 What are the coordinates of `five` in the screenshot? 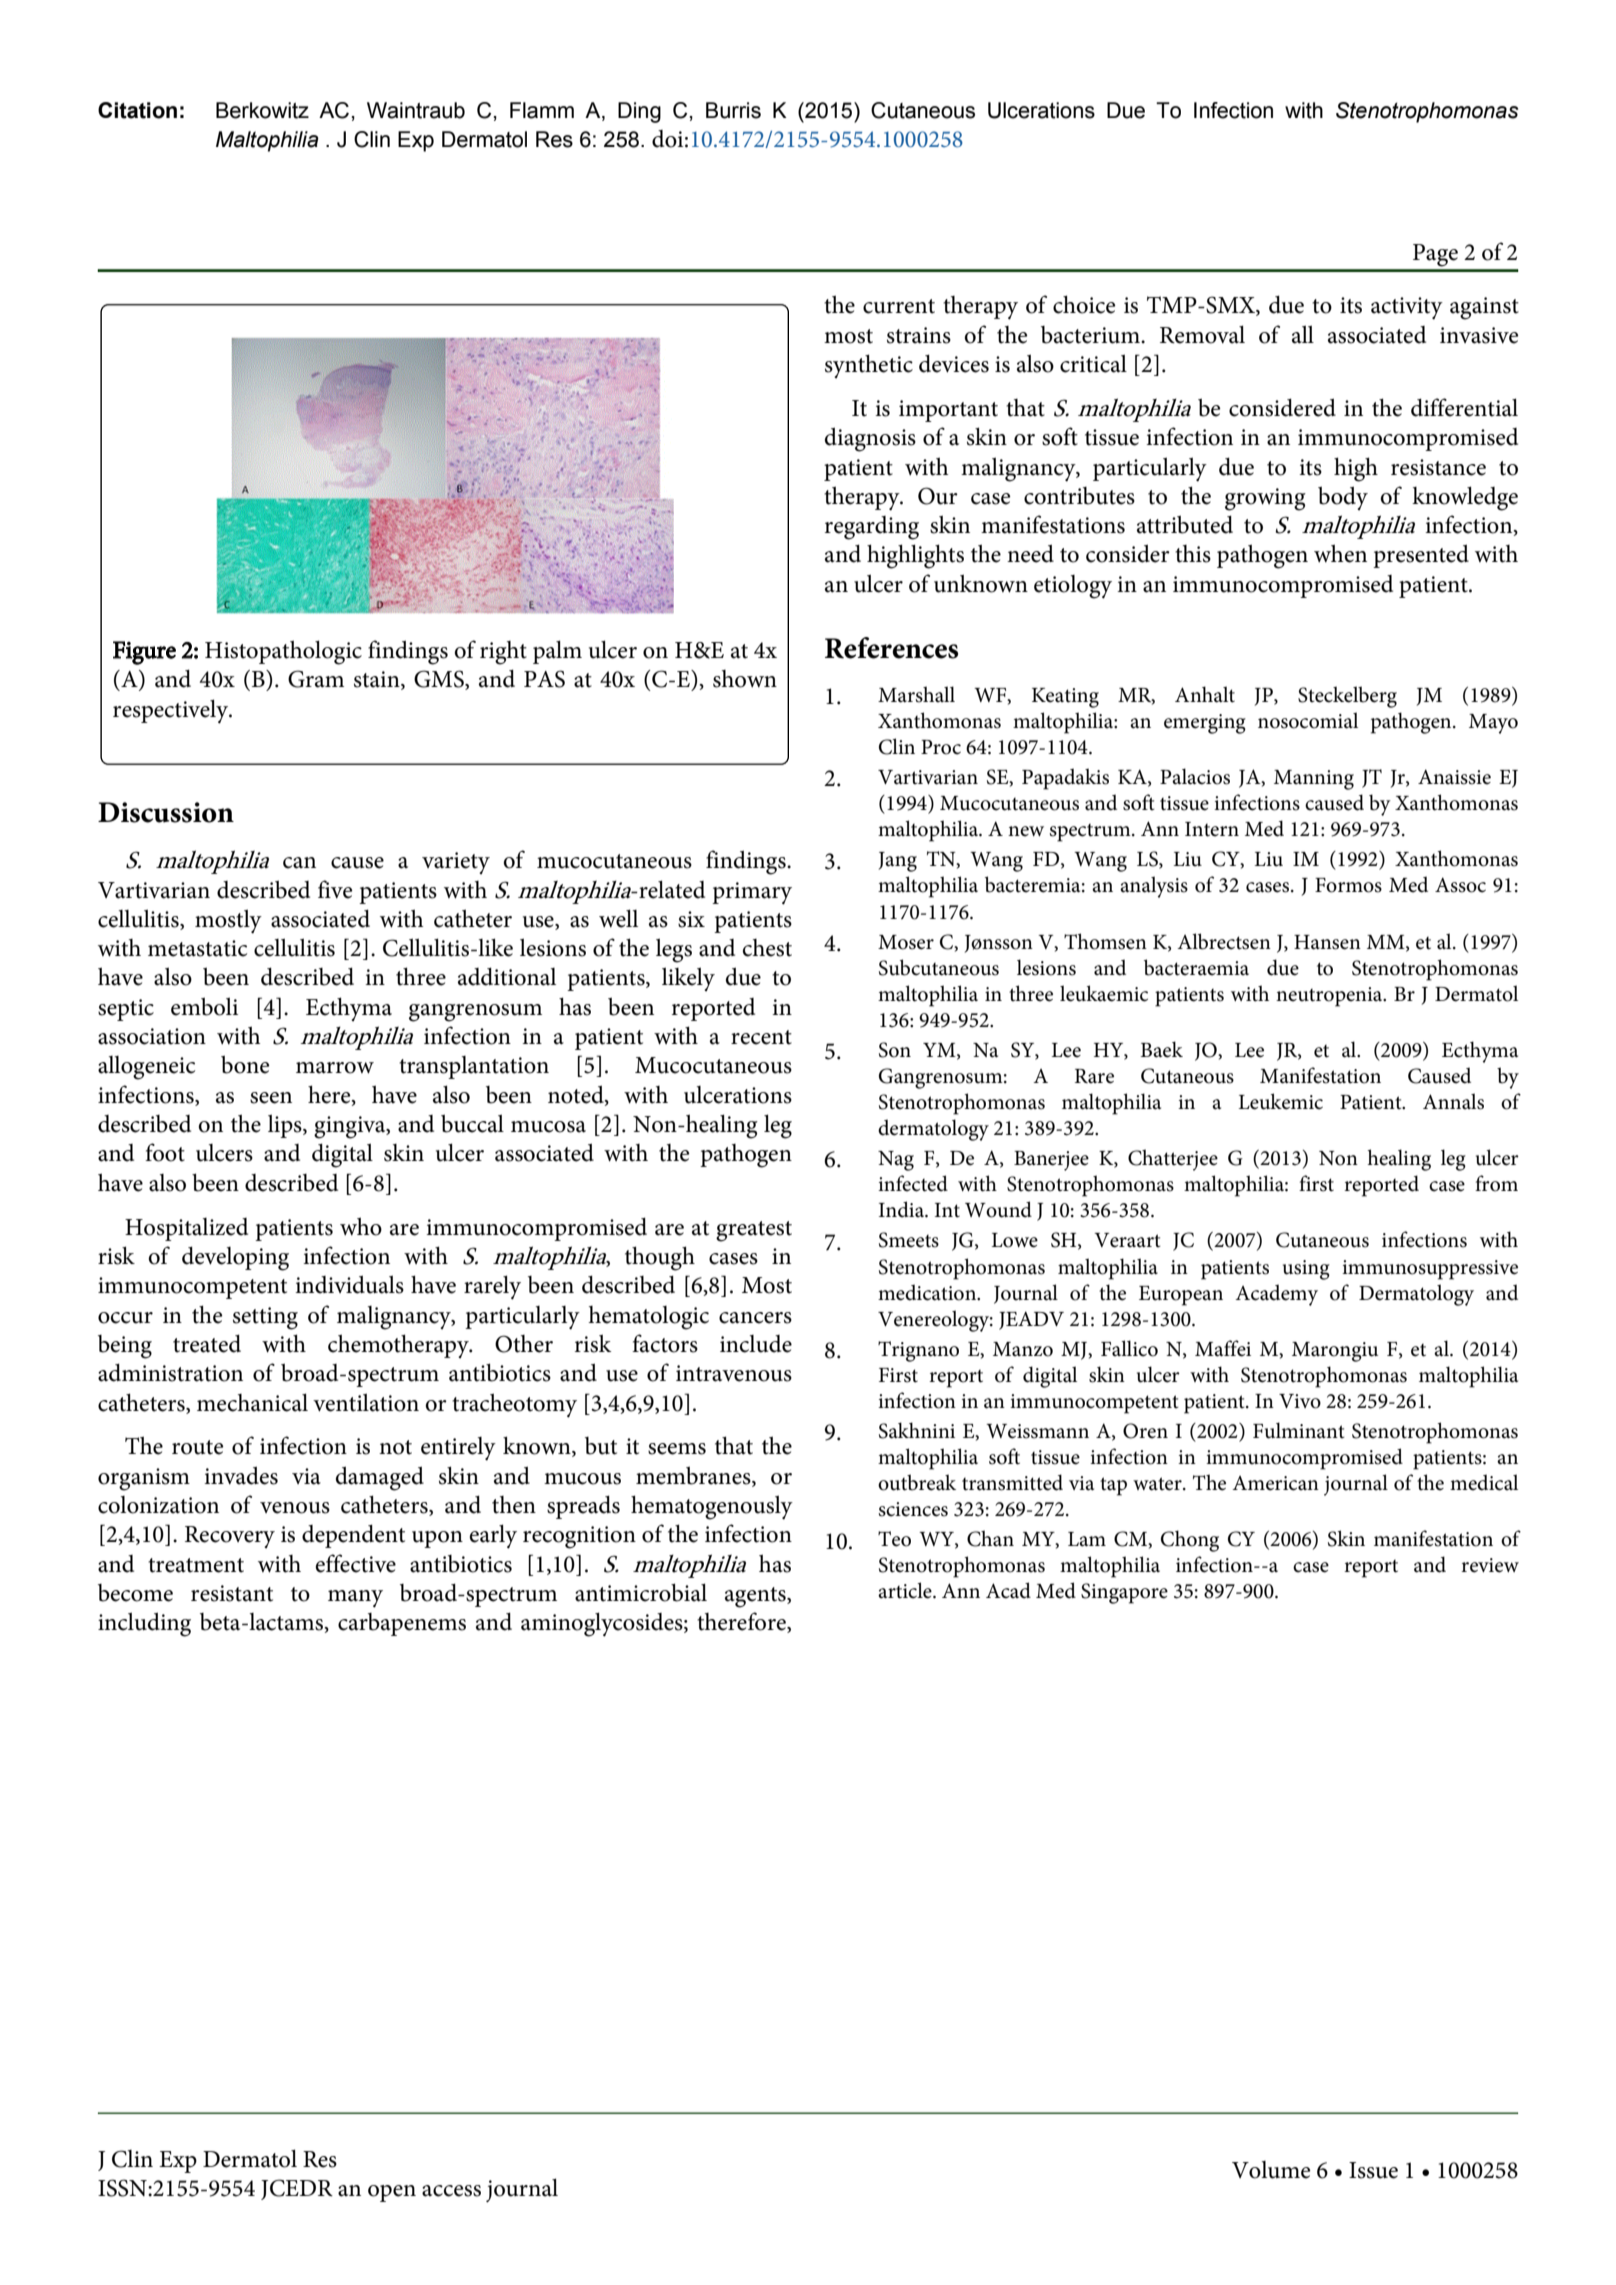 It's located at (335, 889).
